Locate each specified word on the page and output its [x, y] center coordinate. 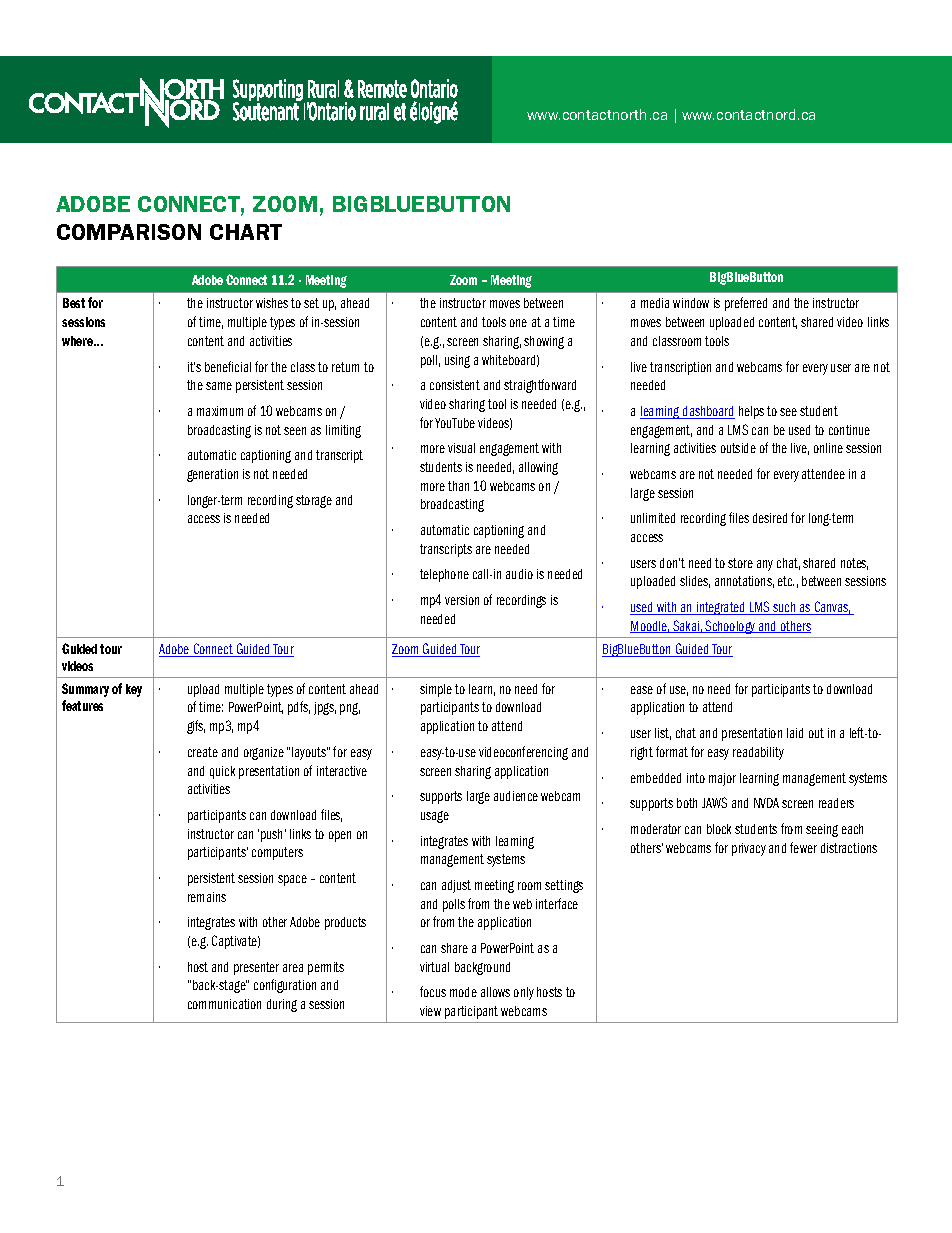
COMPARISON [129, 232]
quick [222, 772]
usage [435, 817]
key [134, 690]
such [784, 608]
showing [544, 342]
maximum [220, 411]
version [462, 600]
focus [433, 991]
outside [738, 448]
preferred [746, 304]
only [524, 993]
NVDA [766, 803]
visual [461, 448]
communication [224, 1004]
